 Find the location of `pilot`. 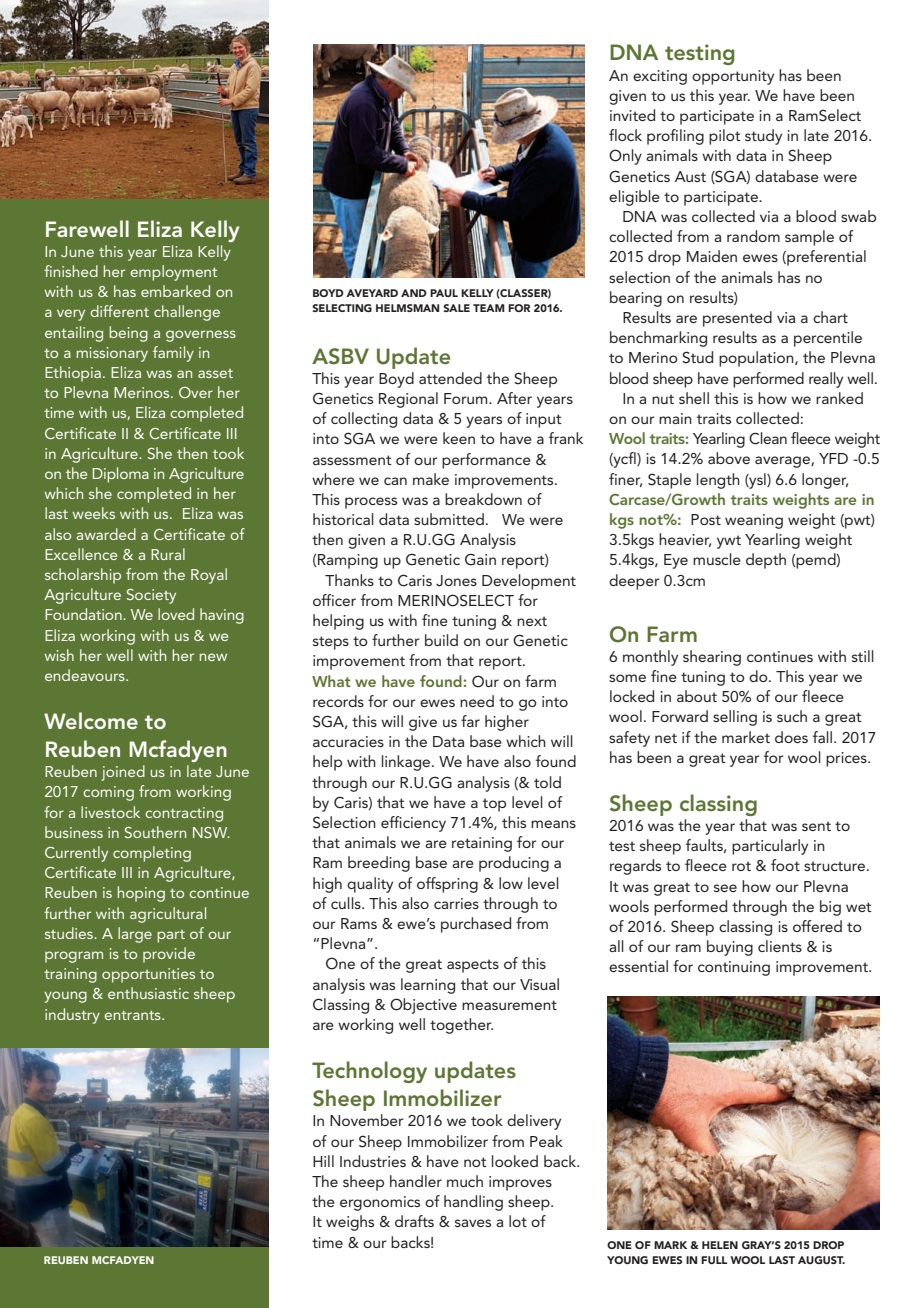

pilot is located at coordinates (725, 137).
